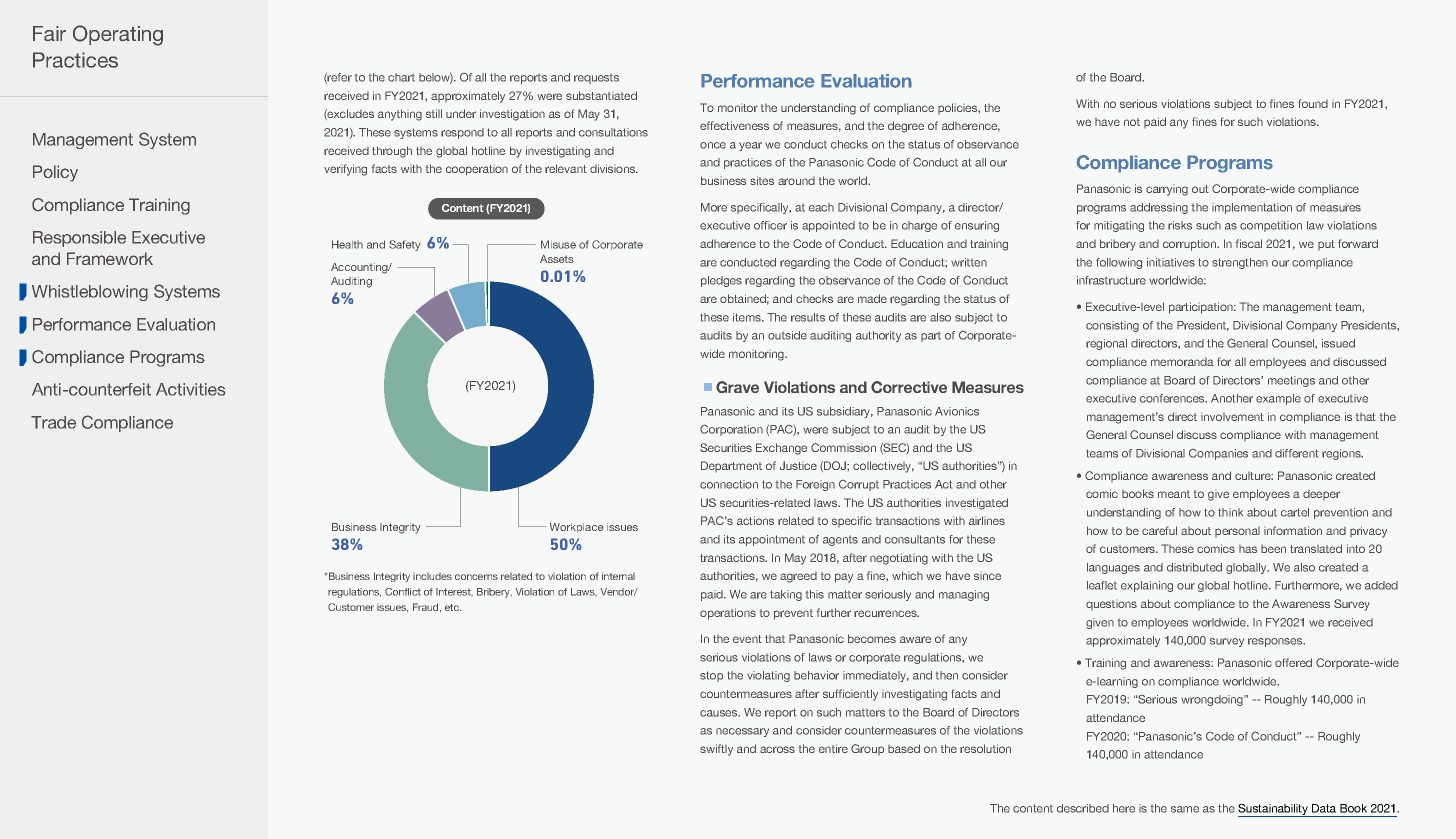 This page has width=1456, height=839. What do you see at coordinates (118, 35) in the page?
I see `Operating` at bounding box center [118, 35].
